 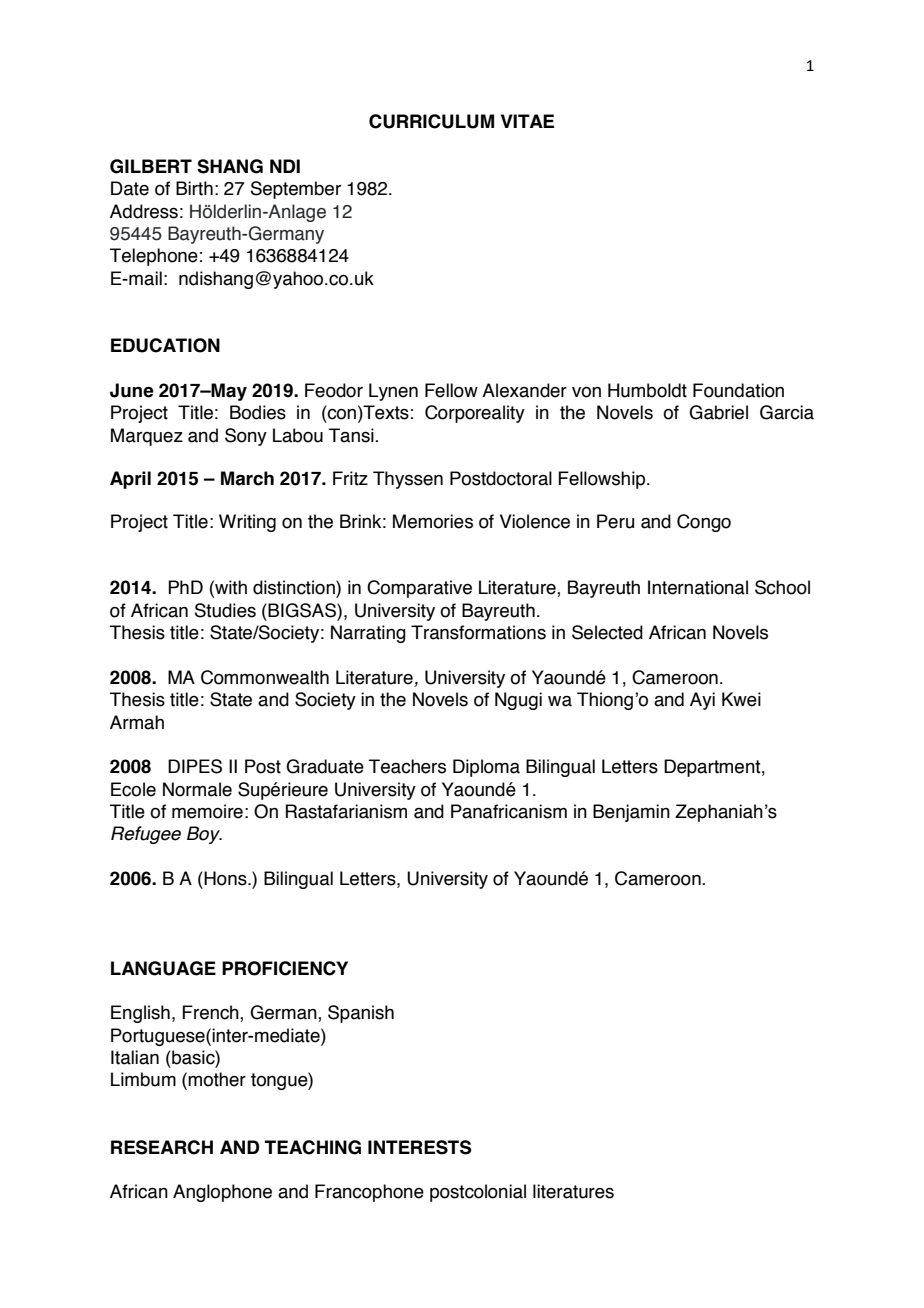 I want to click on VITAE, so click(x=527, y=121).
